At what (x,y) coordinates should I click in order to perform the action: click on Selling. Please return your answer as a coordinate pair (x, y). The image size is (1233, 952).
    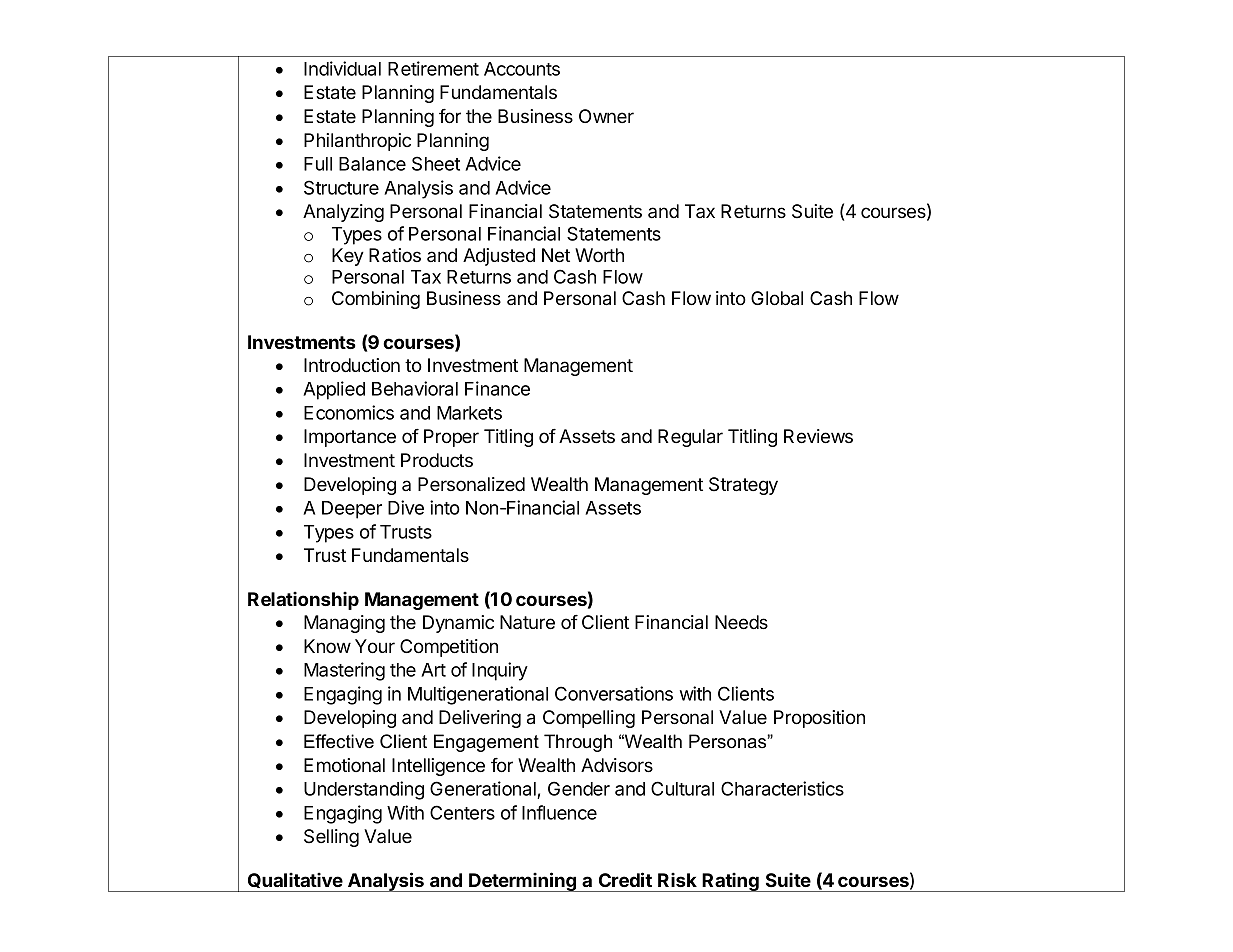
    Looking at the image, I should click on (331, 838).
